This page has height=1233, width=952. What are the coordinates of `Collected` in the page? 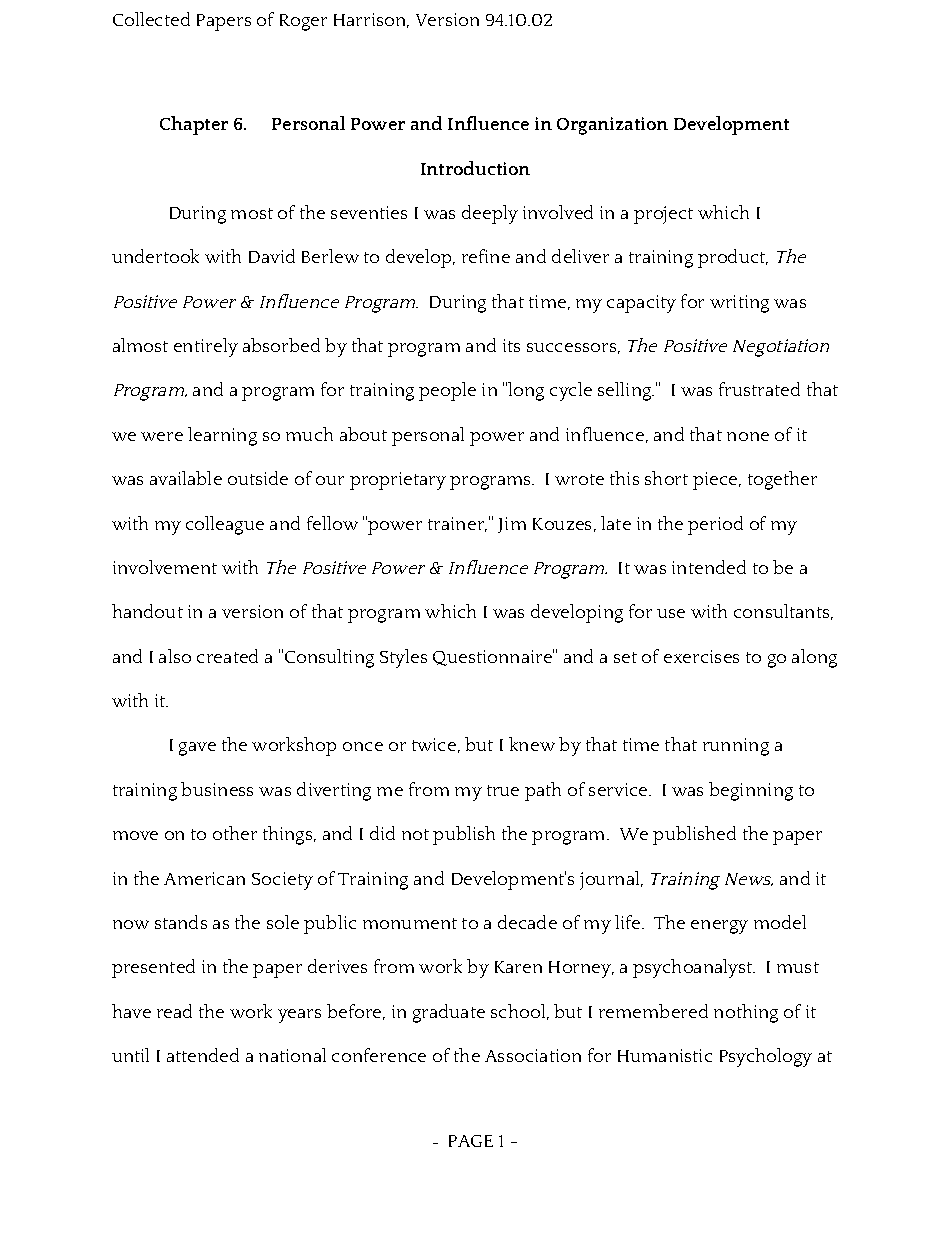 It's located at (151, 19).
